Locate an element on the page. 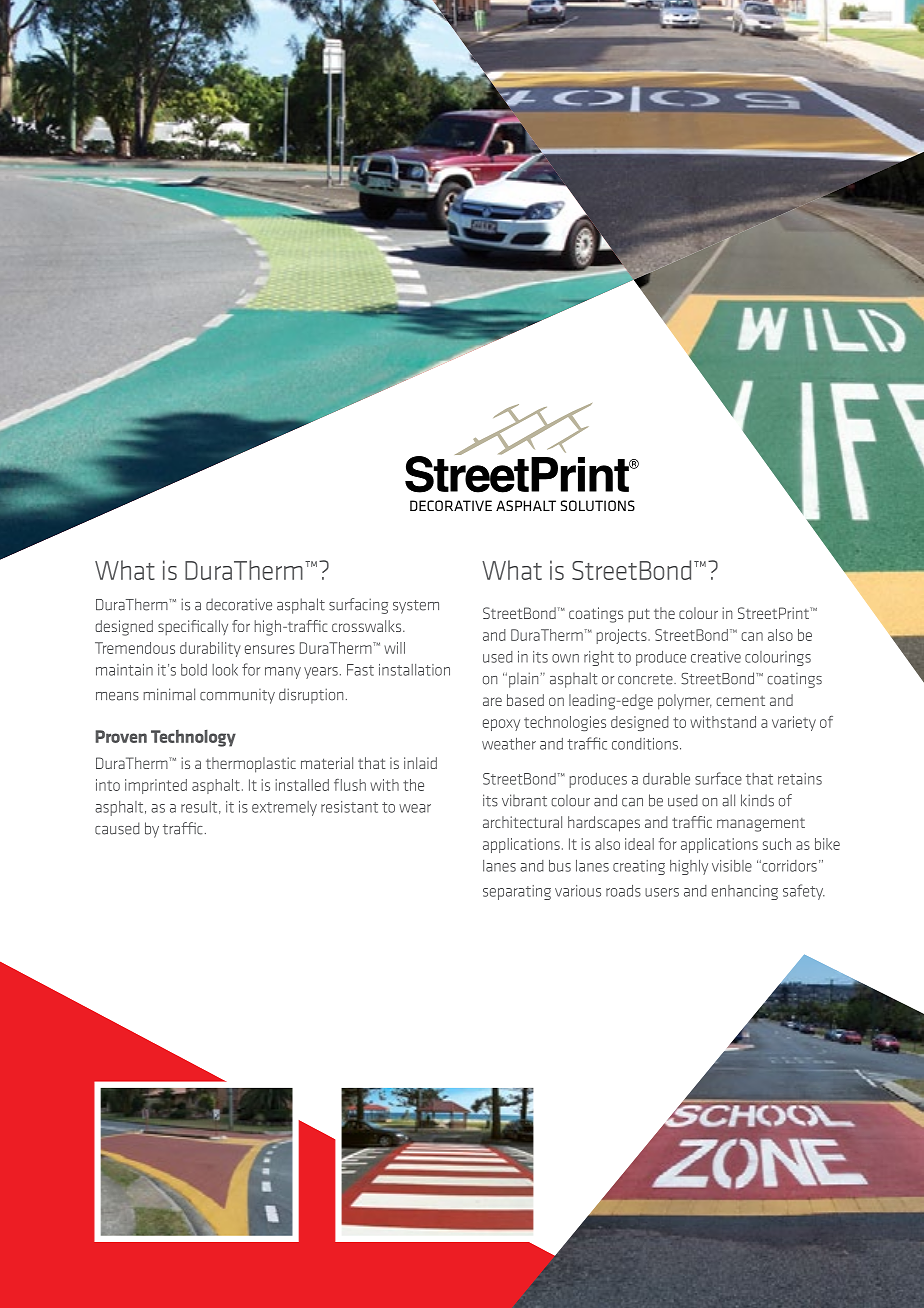  specifically is located at coordinates (193, 627).
